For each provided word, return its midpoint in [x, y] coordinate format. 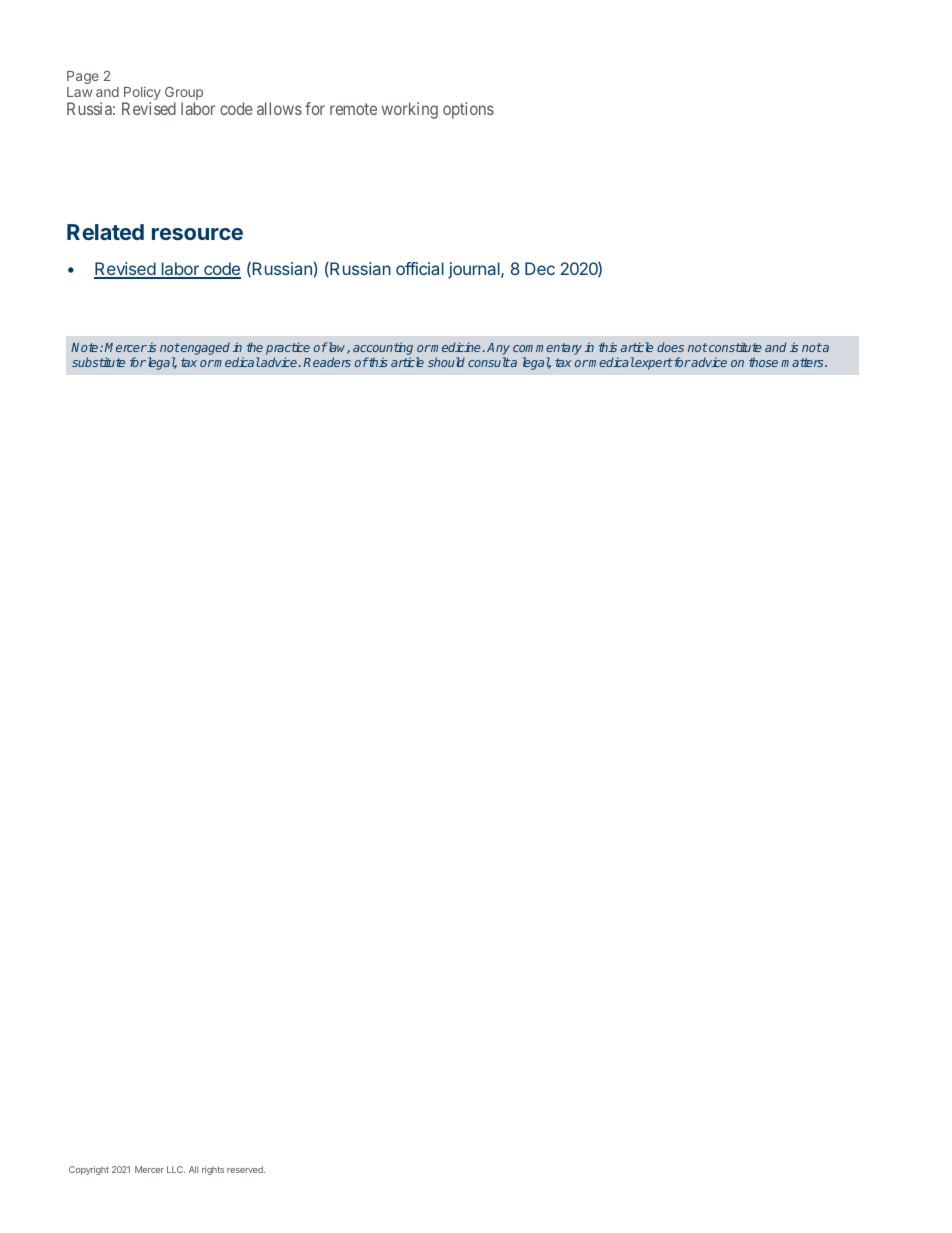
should [446, 362]
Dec [540, 268]
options [468, 110]
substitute [98, 362]
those [763, 362]
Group [184, 94]
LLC [176, 1169]
